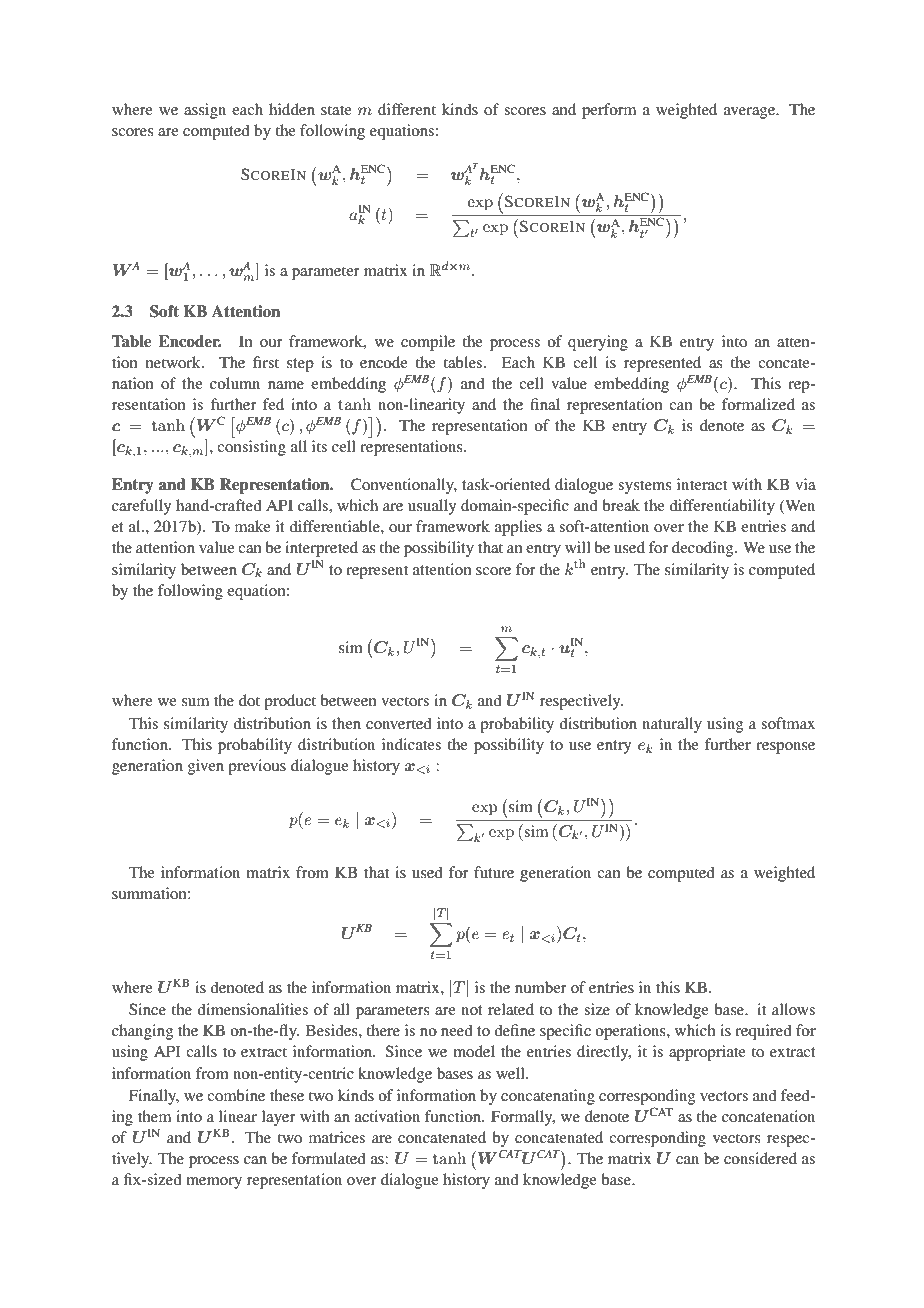 This screenshot has height=1308, width=924. What do you see at coordinates (609, 111) in the screenshot?
I see `perform` at bounding box center [609, 111].
